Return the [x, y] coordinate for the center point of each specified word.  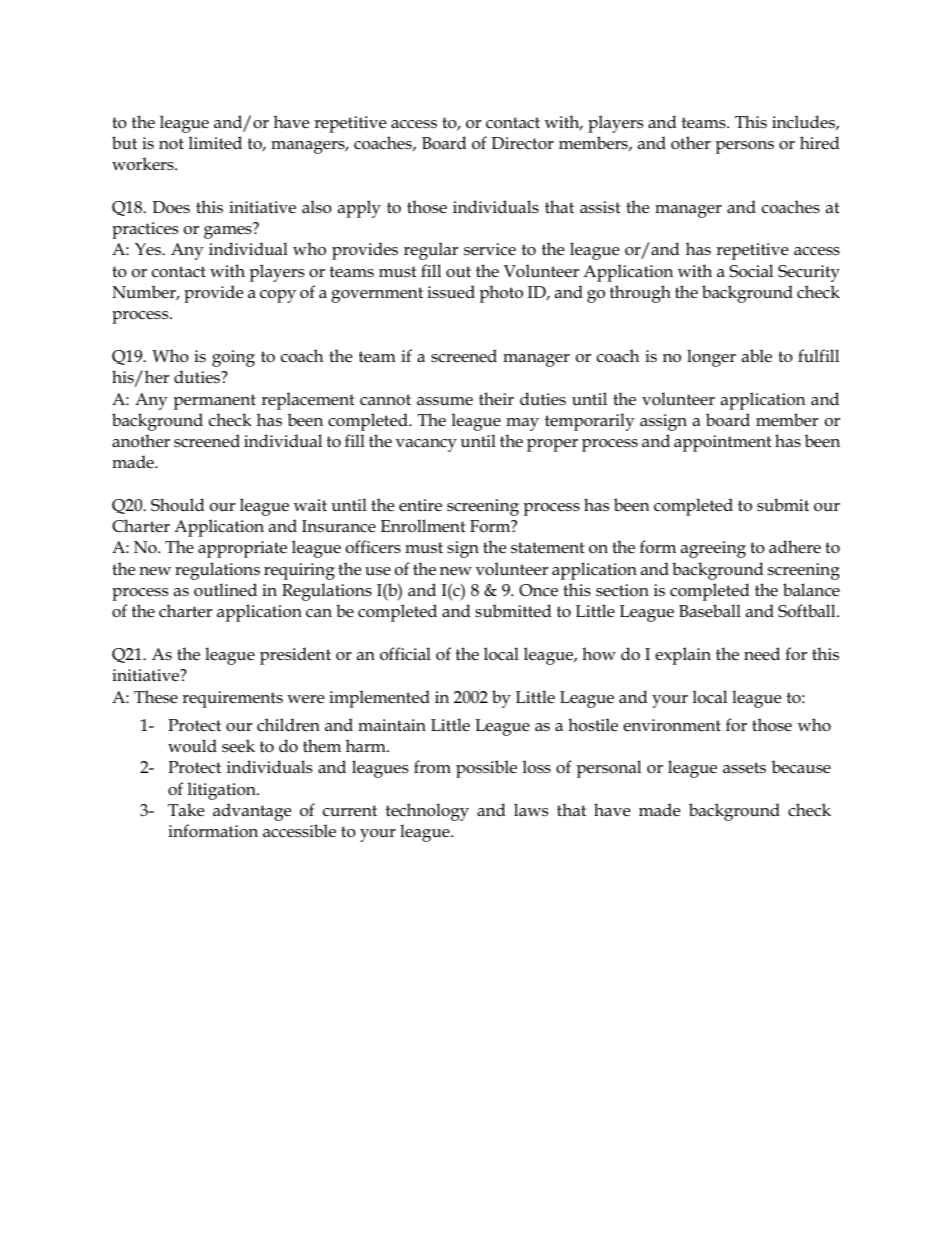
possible [486, 769]
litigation [223, 791]
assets [744, 768]
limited [215, 142]
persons [745, 147]
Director [522, 143]
